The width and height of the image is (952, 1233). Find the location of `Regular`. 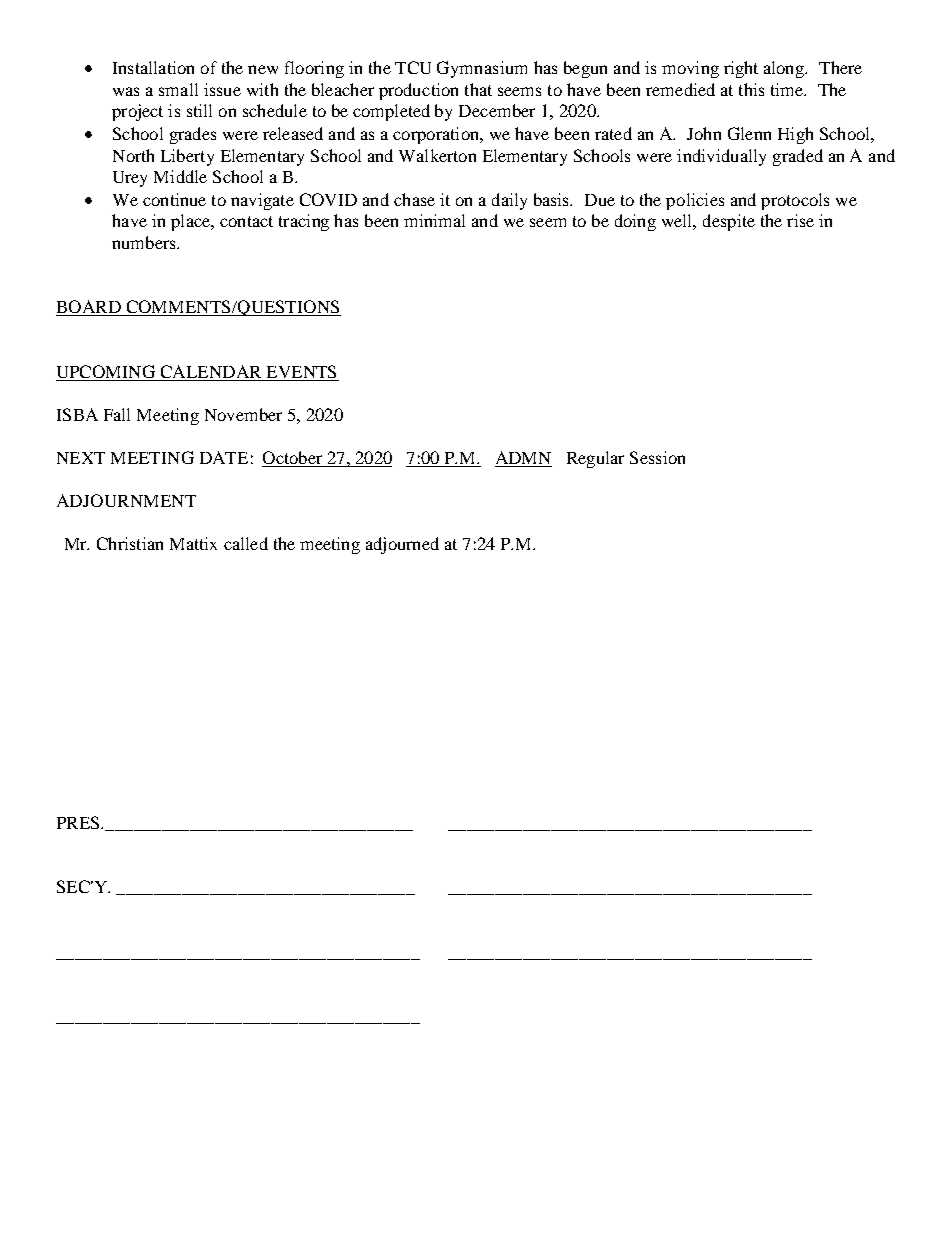

Regular is located at coordinates (595, 459).
